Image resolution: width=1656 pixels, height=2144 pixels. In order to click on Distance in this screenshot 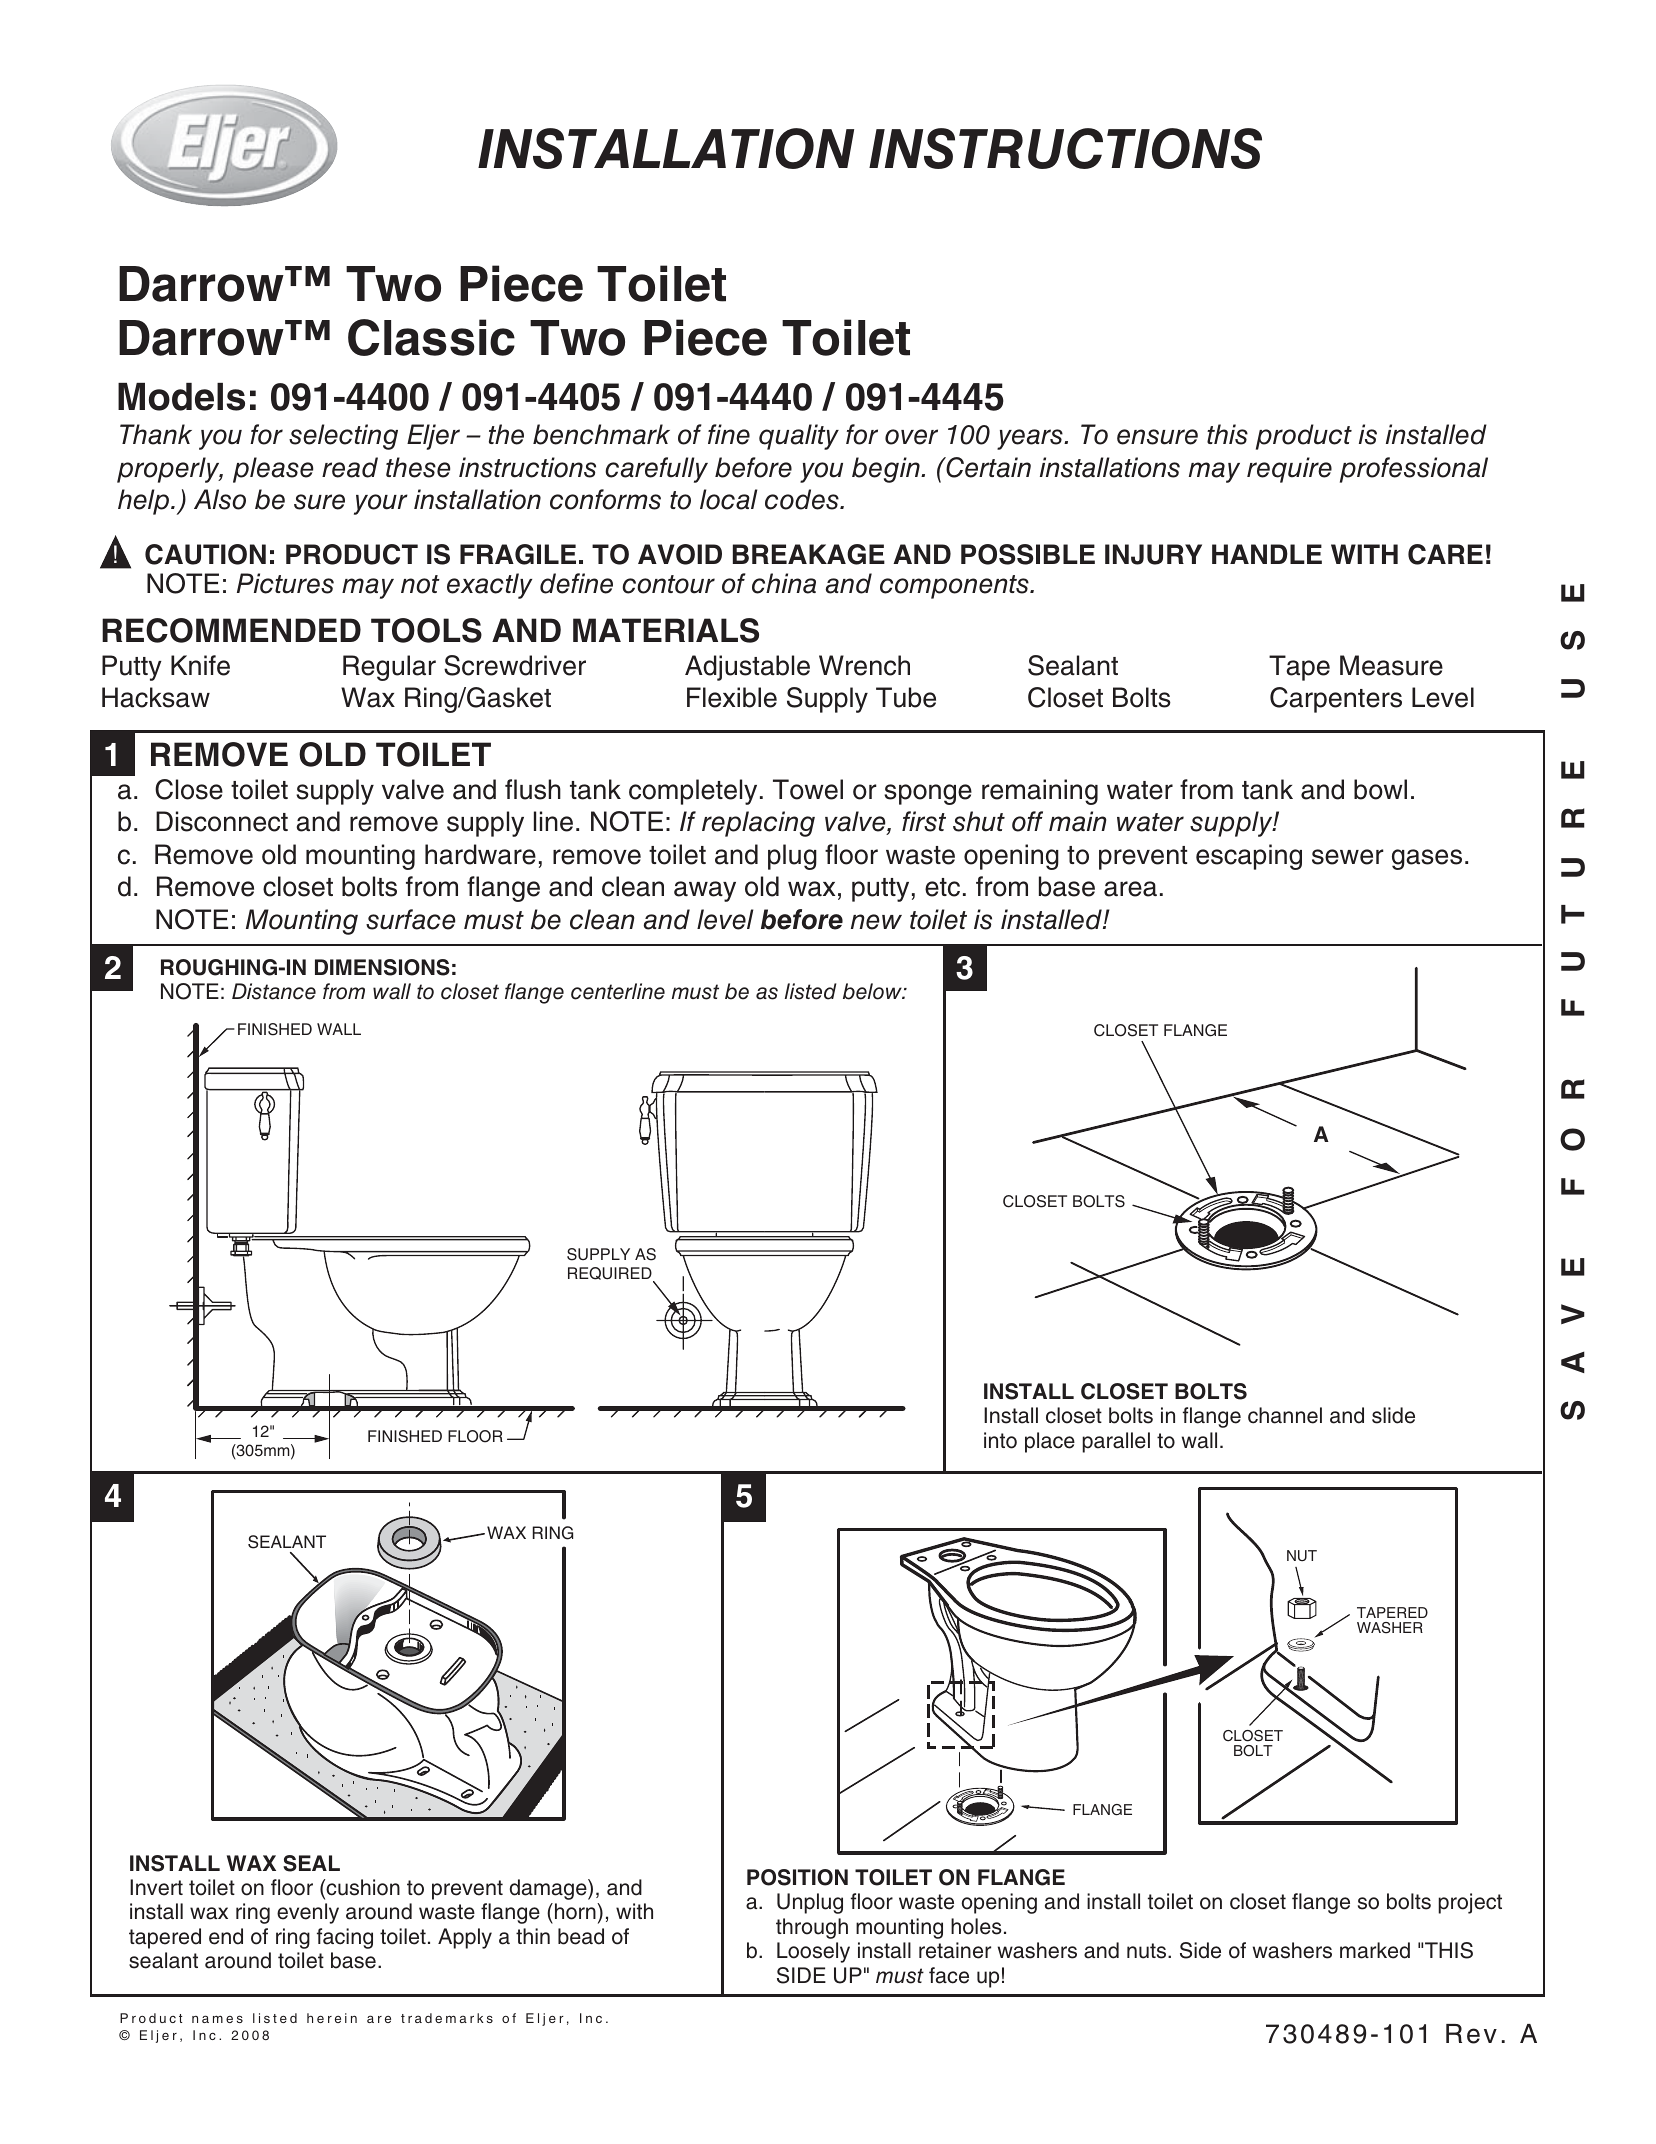, I will do `click(274, 991)`.
